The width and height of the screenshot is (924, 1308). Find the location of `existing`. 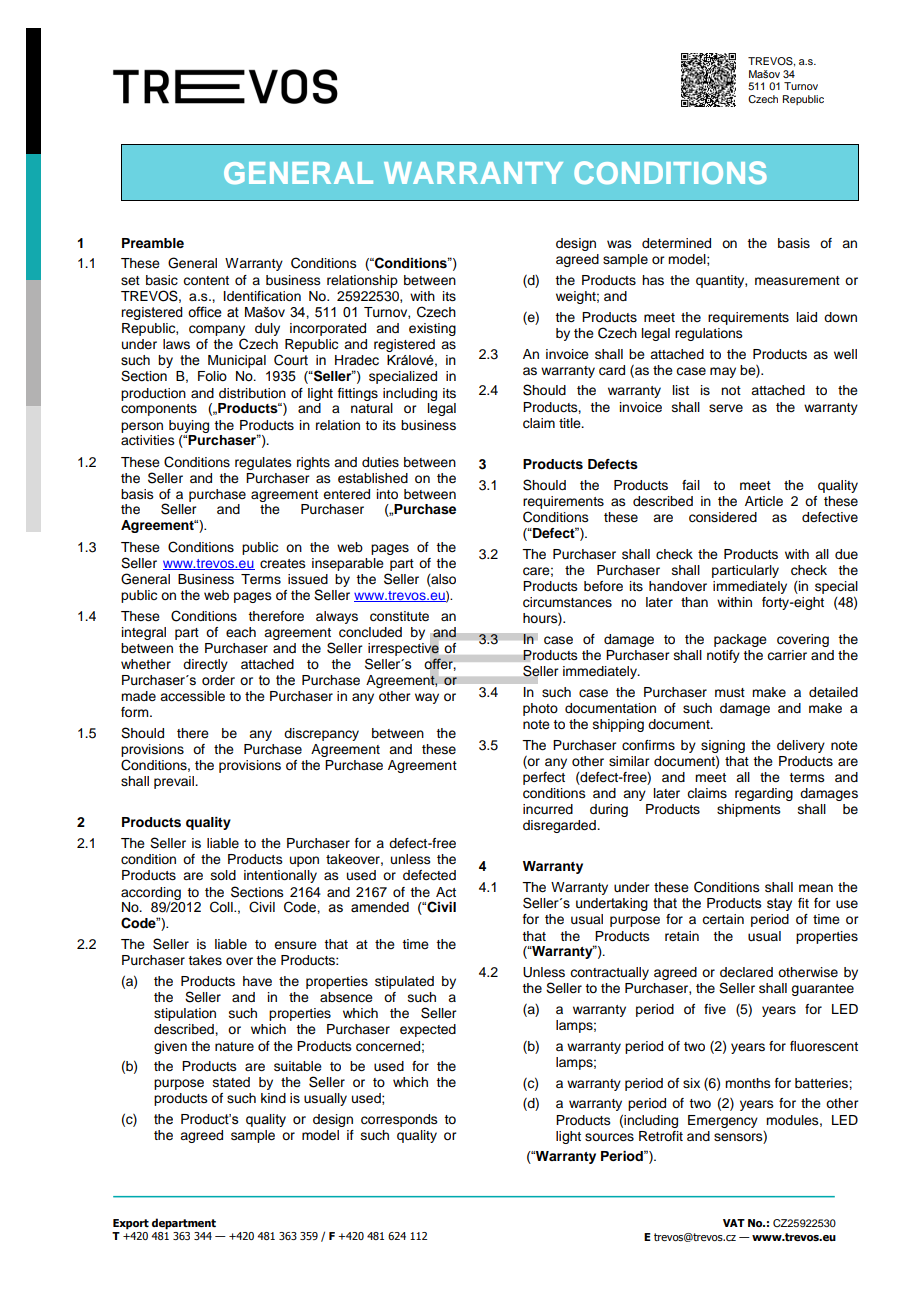

existing is located at coordinates (432, 329).
